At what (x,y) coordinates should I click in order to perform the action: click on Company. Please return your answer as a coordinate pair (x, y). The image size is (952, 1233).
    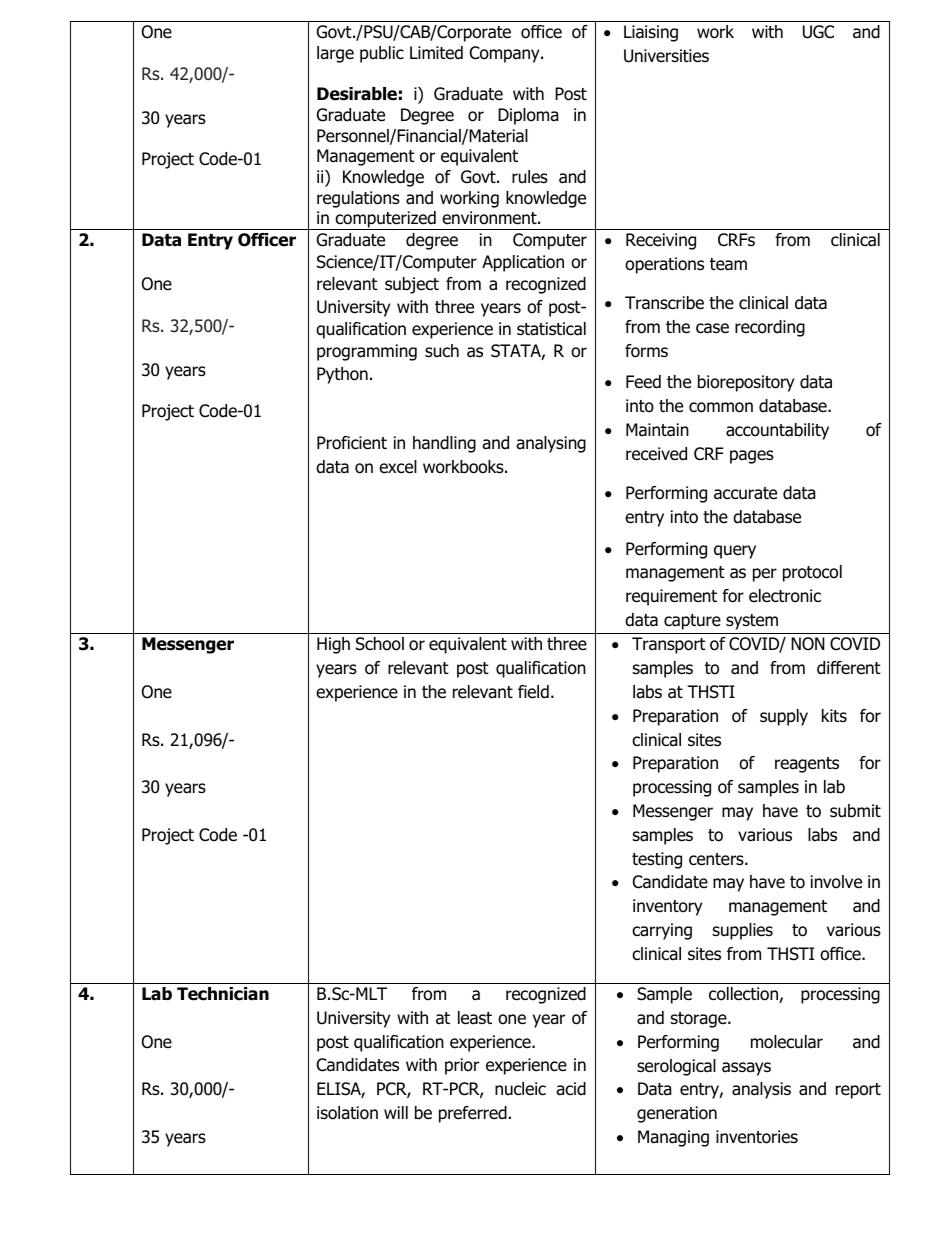
    Looking at the image, I should click on (506, 54).
